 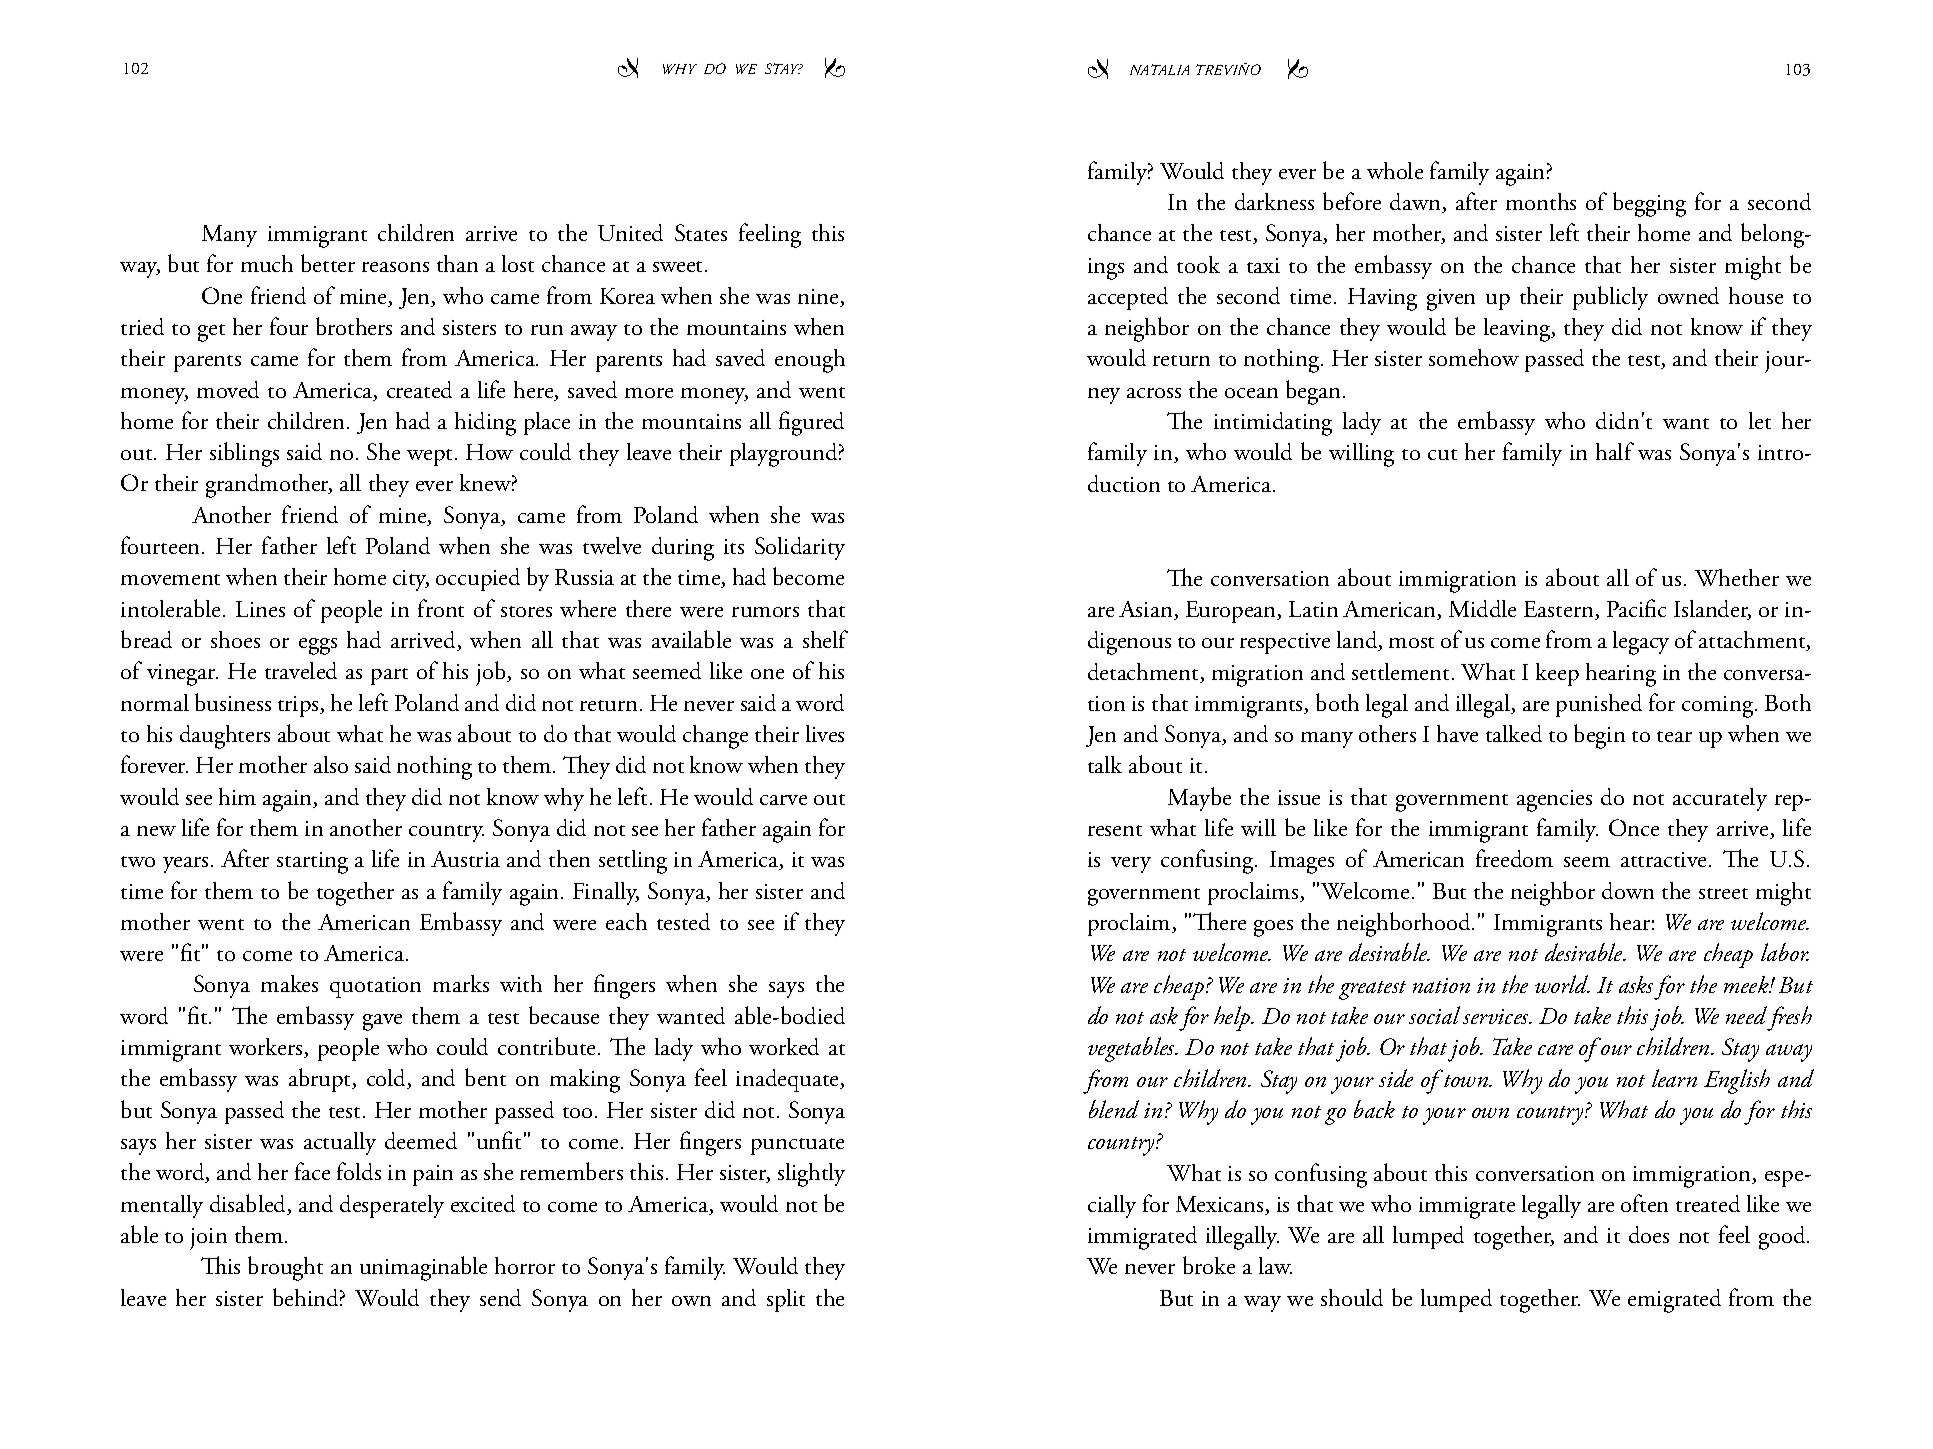 I want to click on better, so click(x=328, y=263).
